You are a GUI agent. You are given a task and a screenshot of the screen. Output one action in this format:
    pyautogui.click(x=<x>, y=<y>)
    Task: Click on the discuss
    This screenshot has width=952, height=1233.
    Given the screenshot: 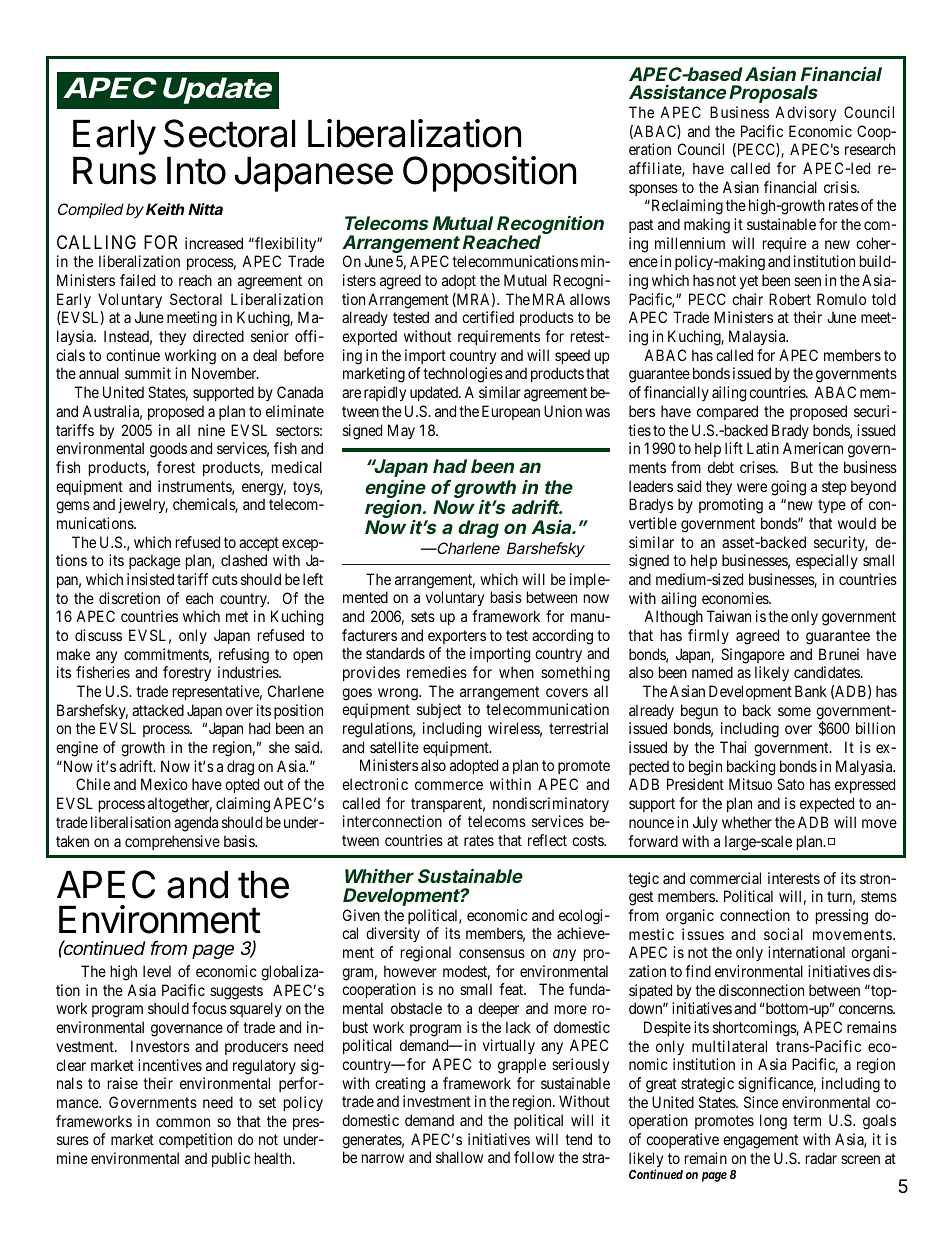 What is the action you would take?
    pyautogui.click(x=98, y=635)
